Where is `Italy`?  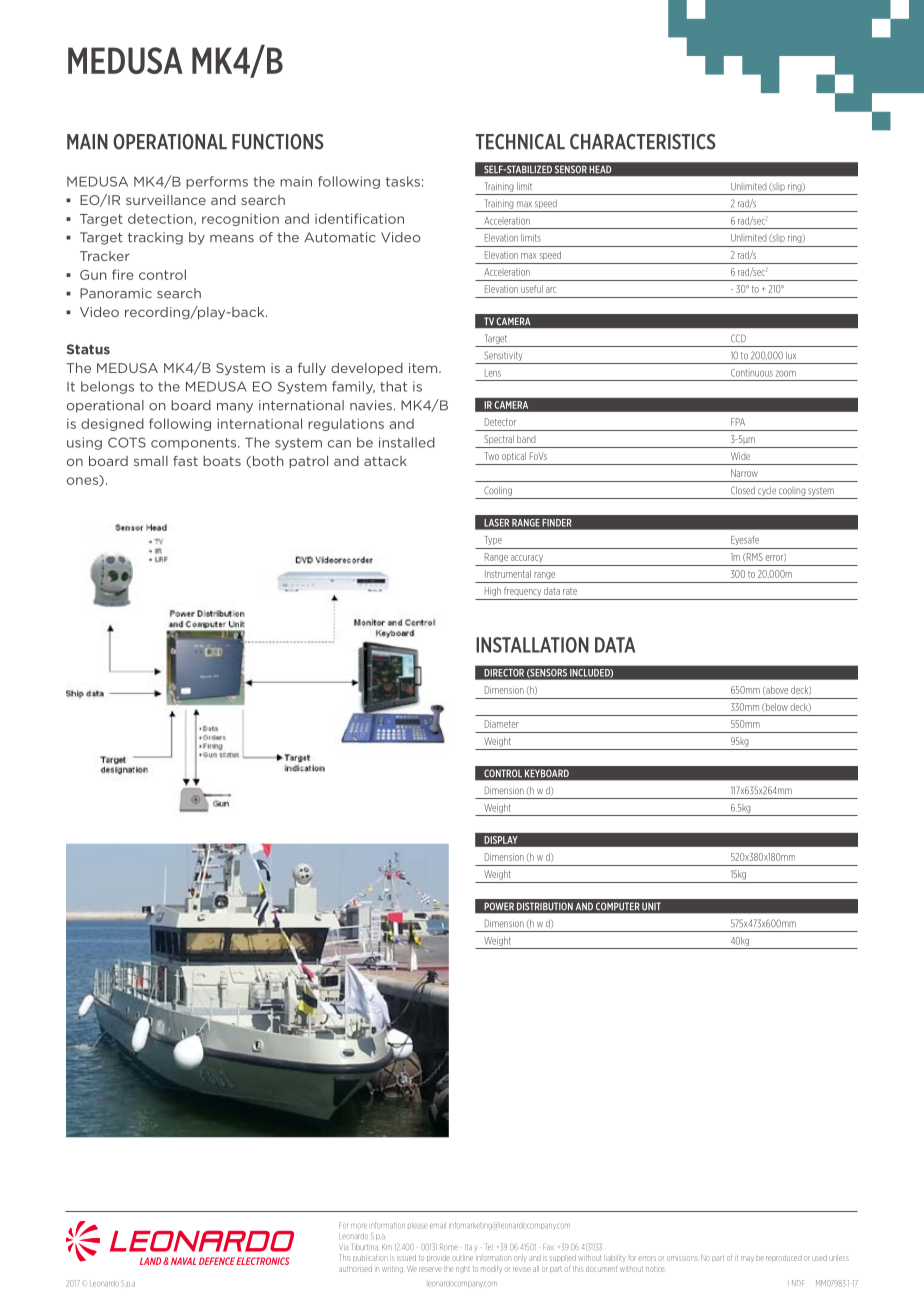
Italy is located at coordinates (471, 1247).
